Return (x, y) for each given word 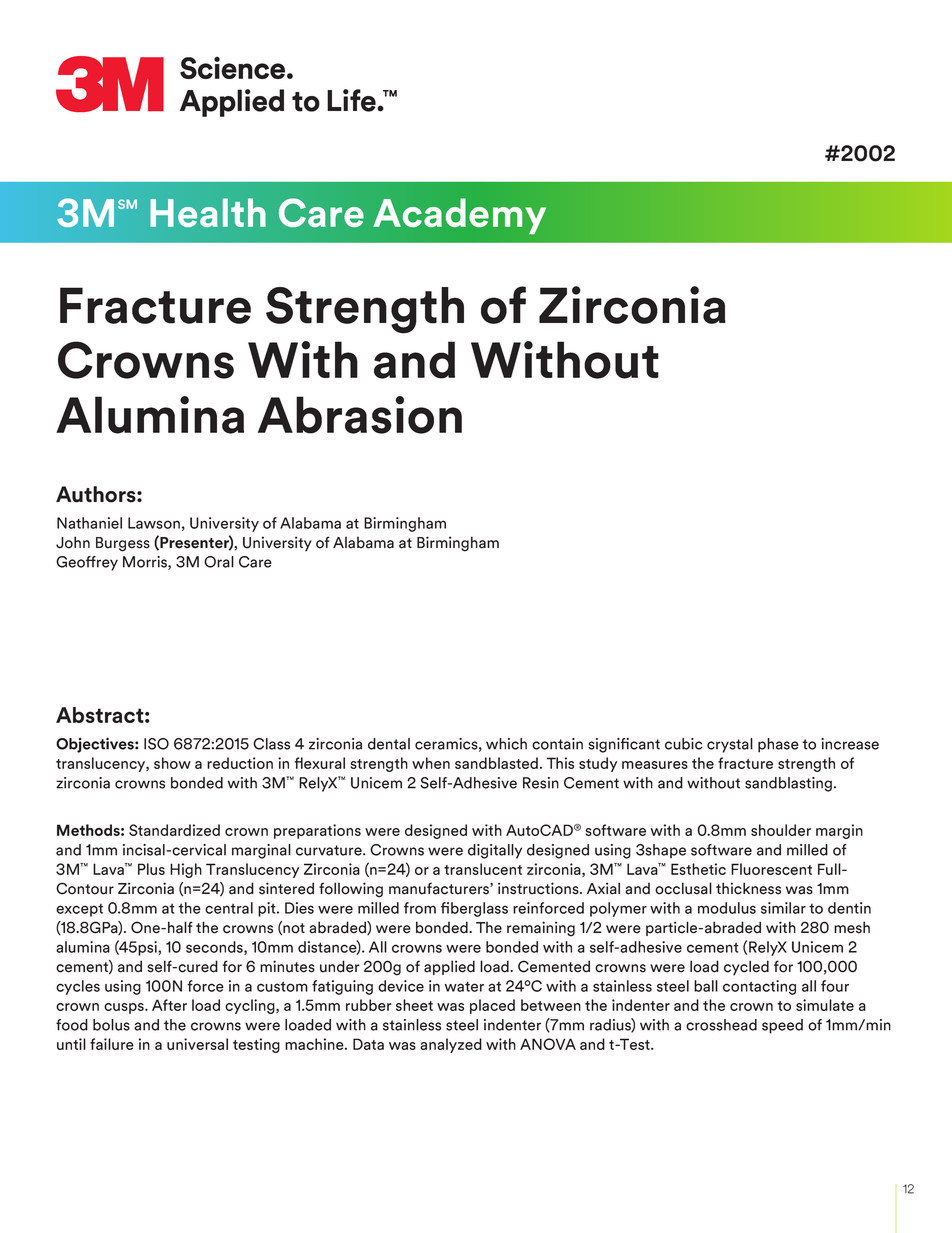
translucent (483, 869)
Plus (151, 869)
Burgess (123, 544)
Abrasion (360, 415)
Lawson (154, 523)
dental (389, 744)
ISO (156, 744)
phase (778, 745)
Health (208, 212)
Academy (459, 216)
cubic (683, 744)
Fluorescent (771, 869)
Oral (219, 562)
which (506, 744)
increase (850, 744)
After (169, 1005)
